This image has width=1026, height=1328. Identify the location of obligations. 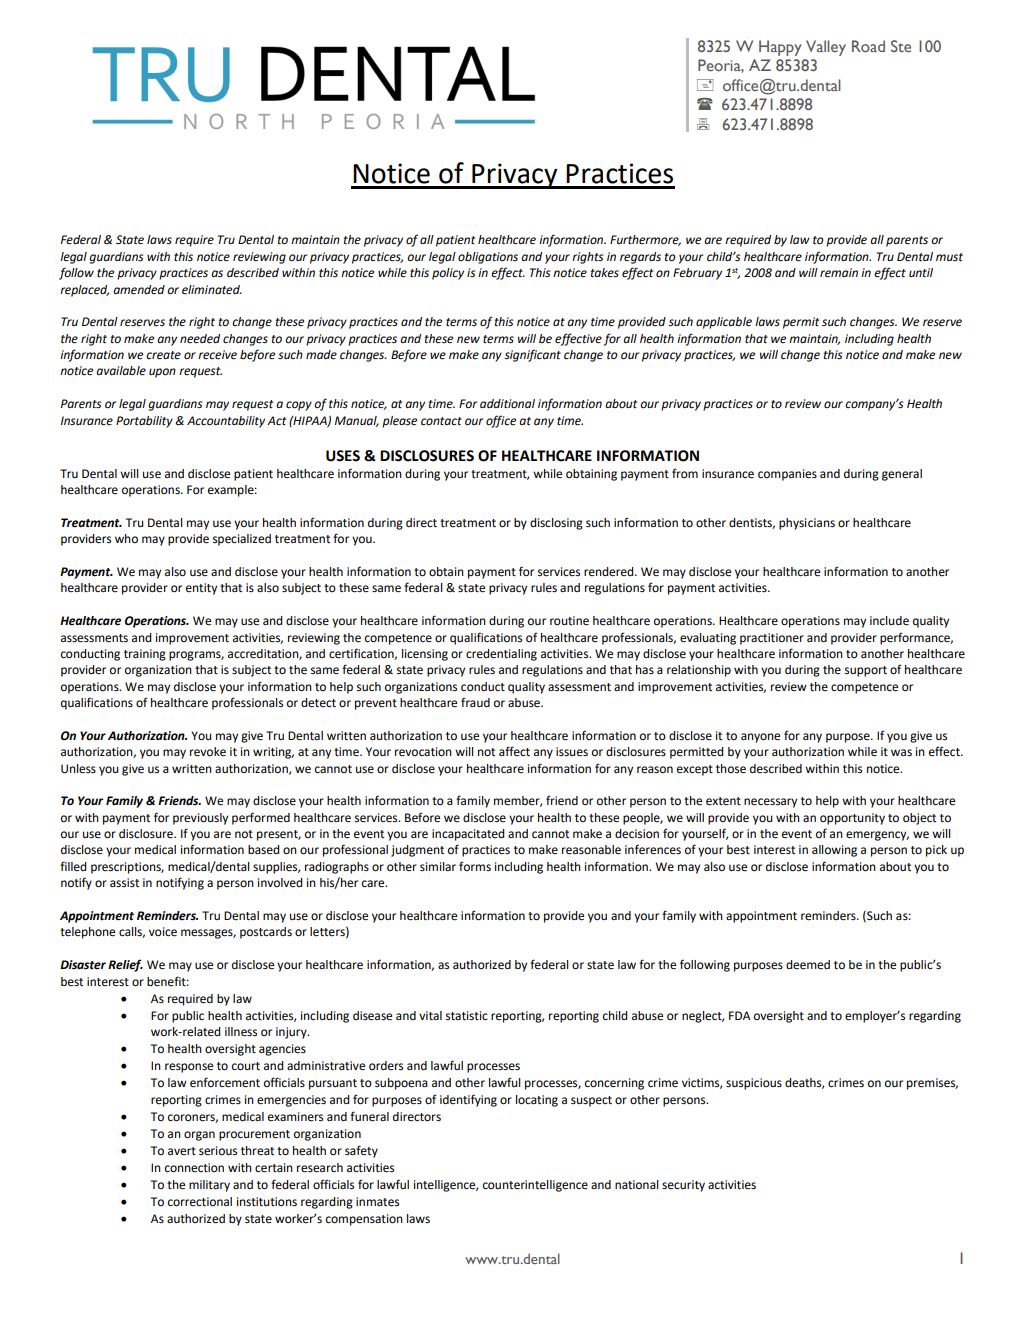
(488, 258).
